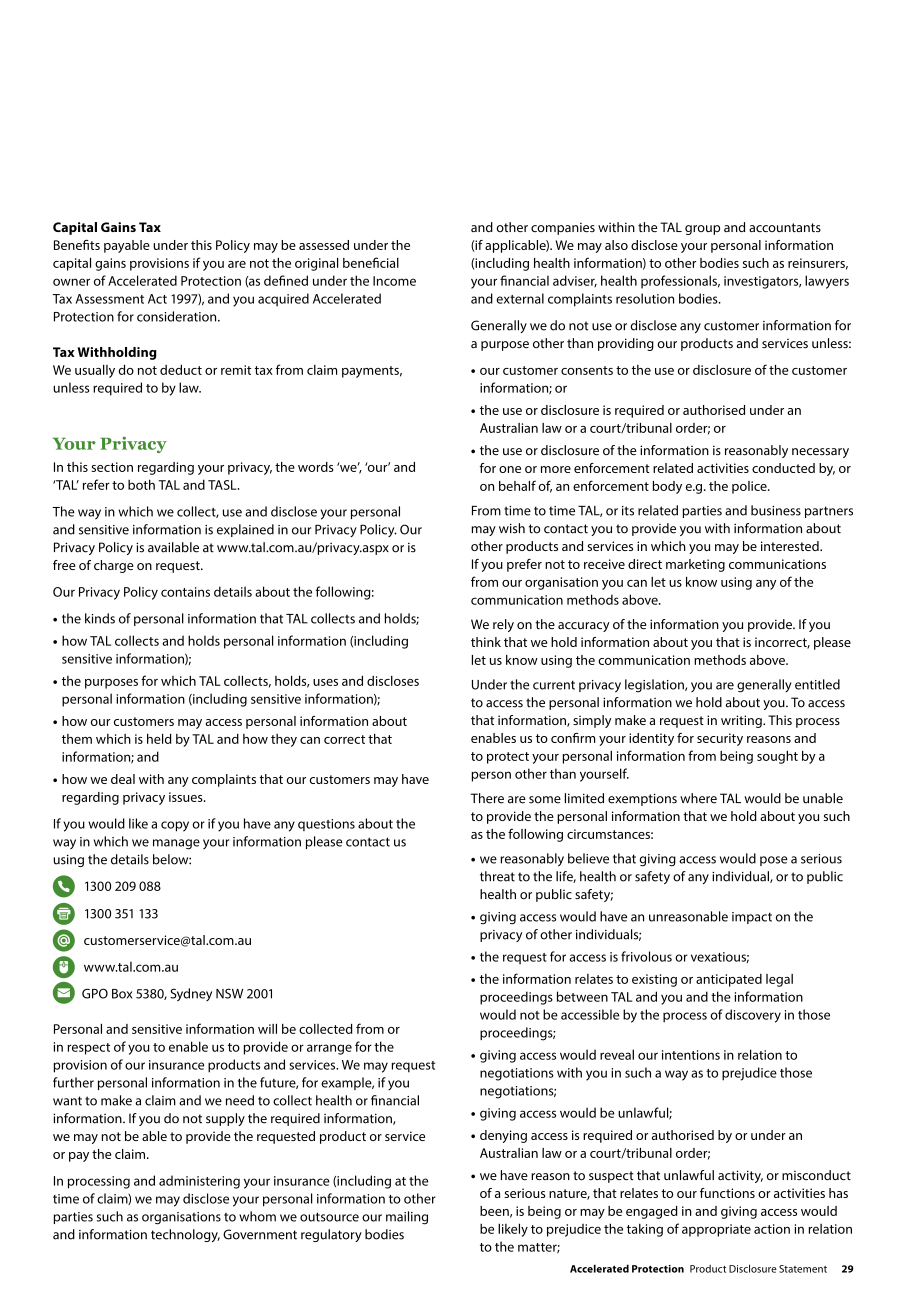 The height and width of the screenshot is (1308, 924). What do you see at coordinates (702, 230) in the screenshot?
I see `group` at bounding box center [702, 230].
